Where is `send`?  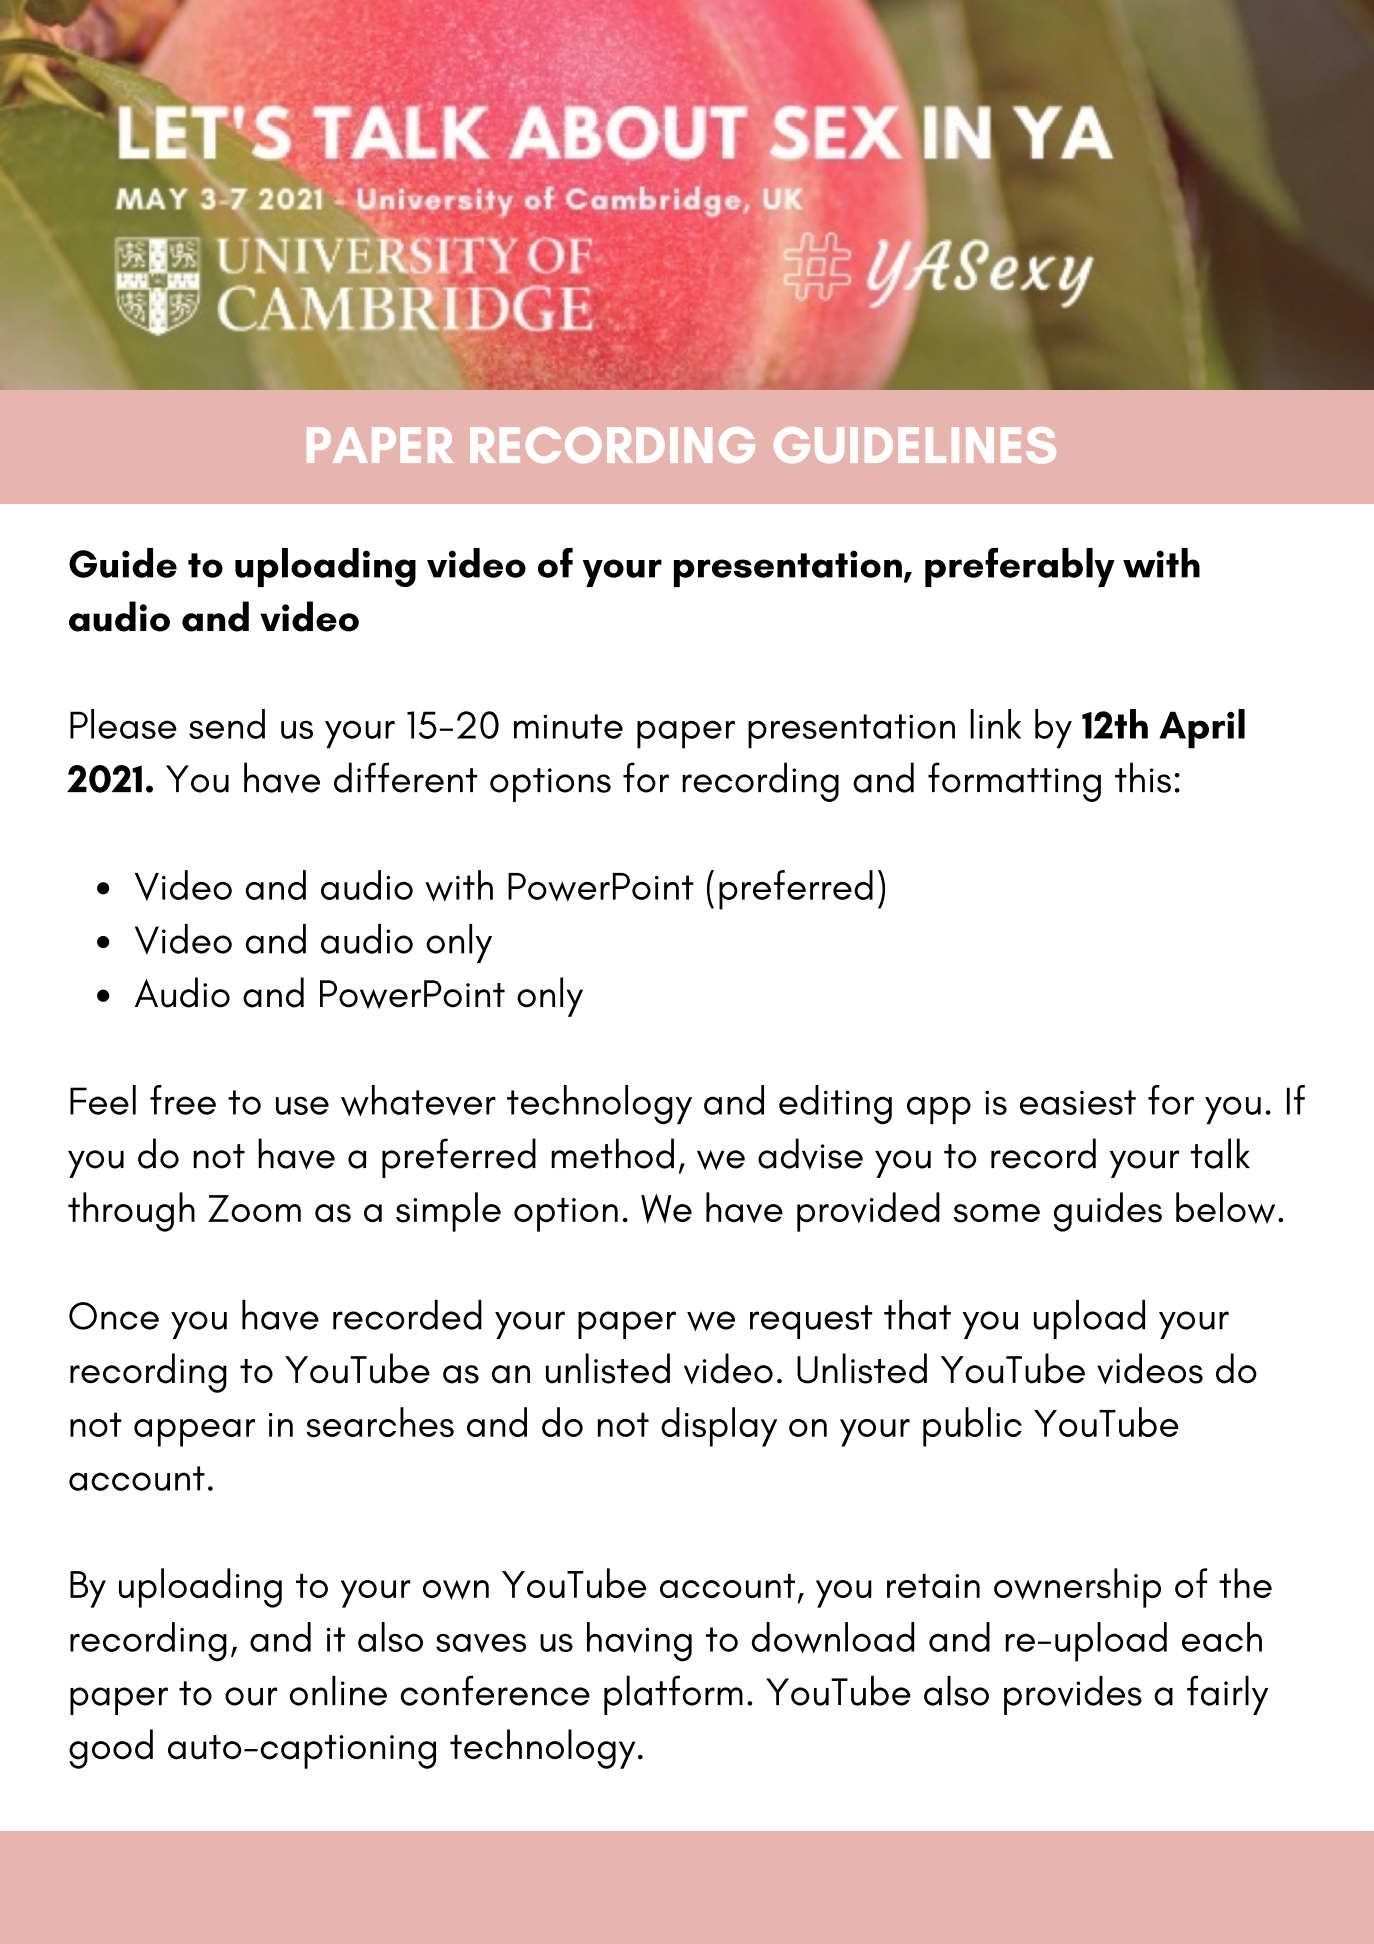 send is located at coordinates (227, 724).
